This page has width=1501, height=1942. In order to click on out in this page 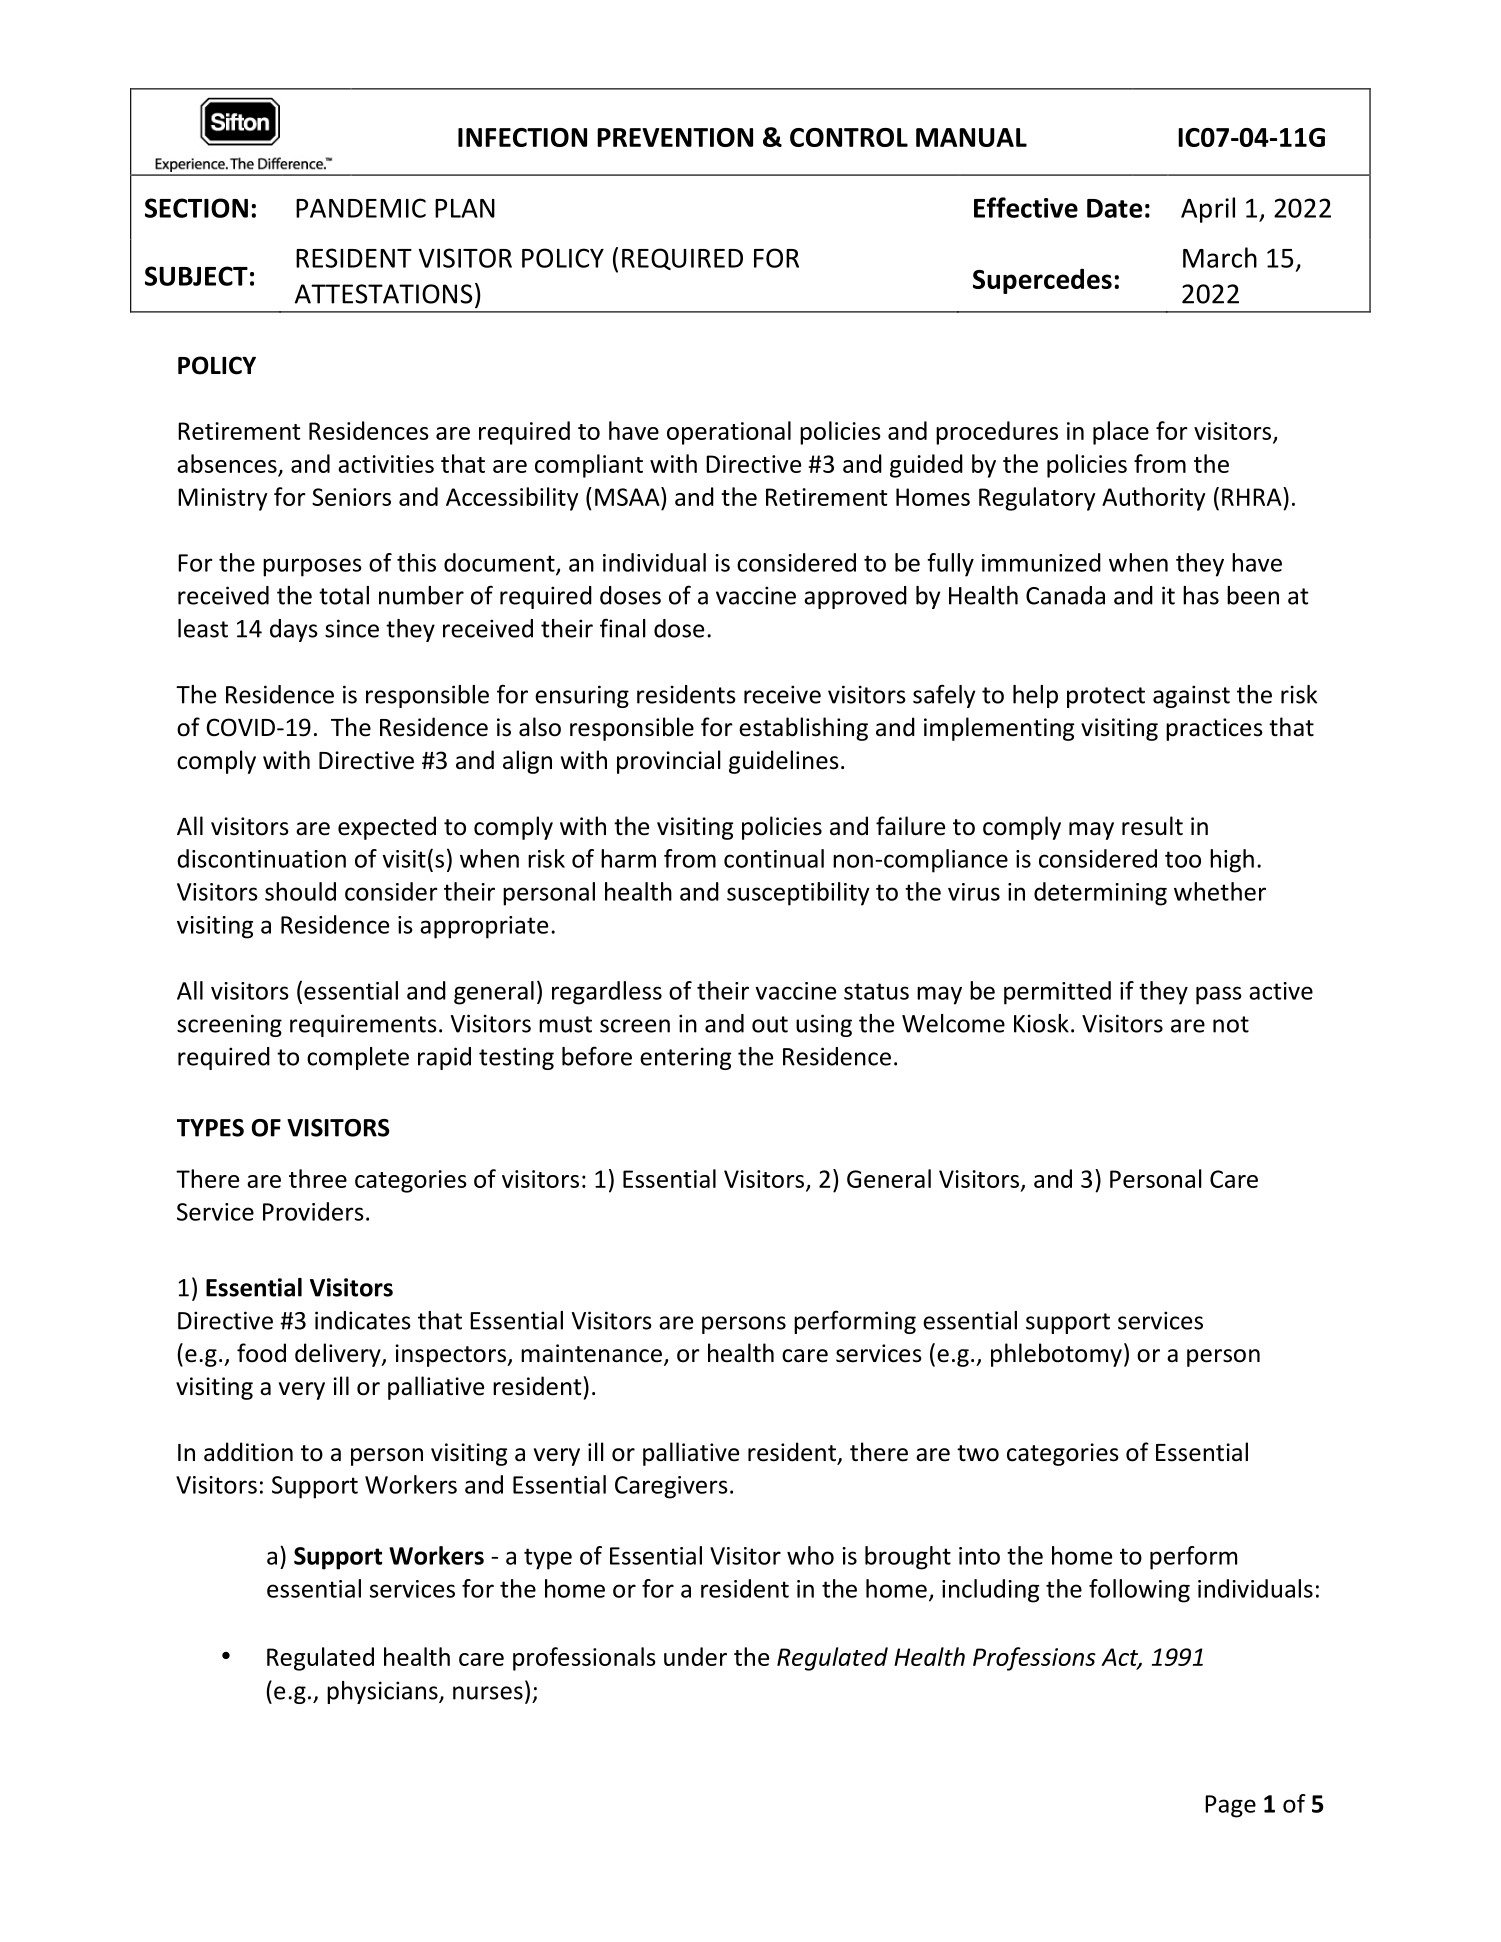, I will do `click(770, 1024)`.
